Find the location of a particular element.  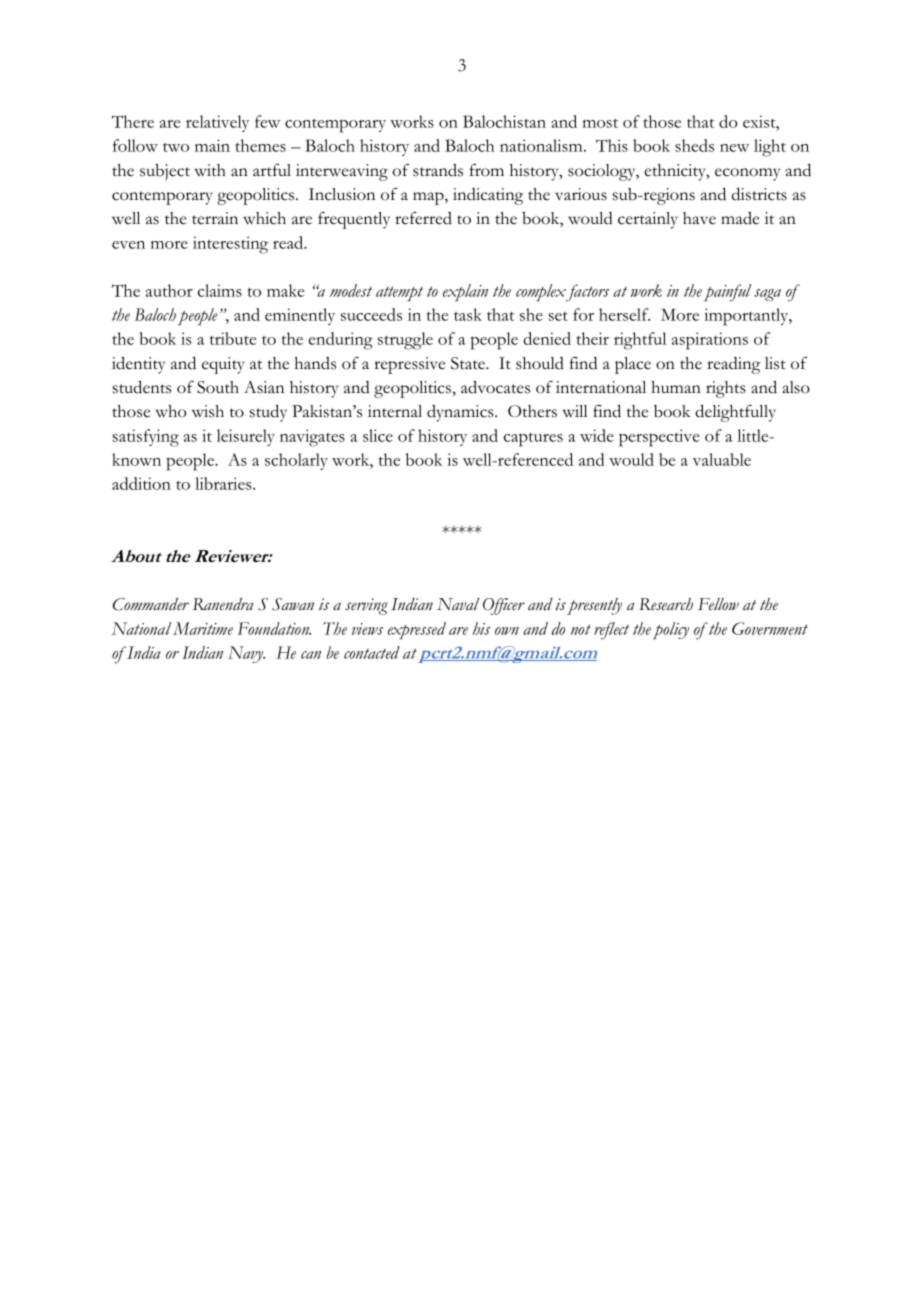

strands is located at coordinates (438, 170).
